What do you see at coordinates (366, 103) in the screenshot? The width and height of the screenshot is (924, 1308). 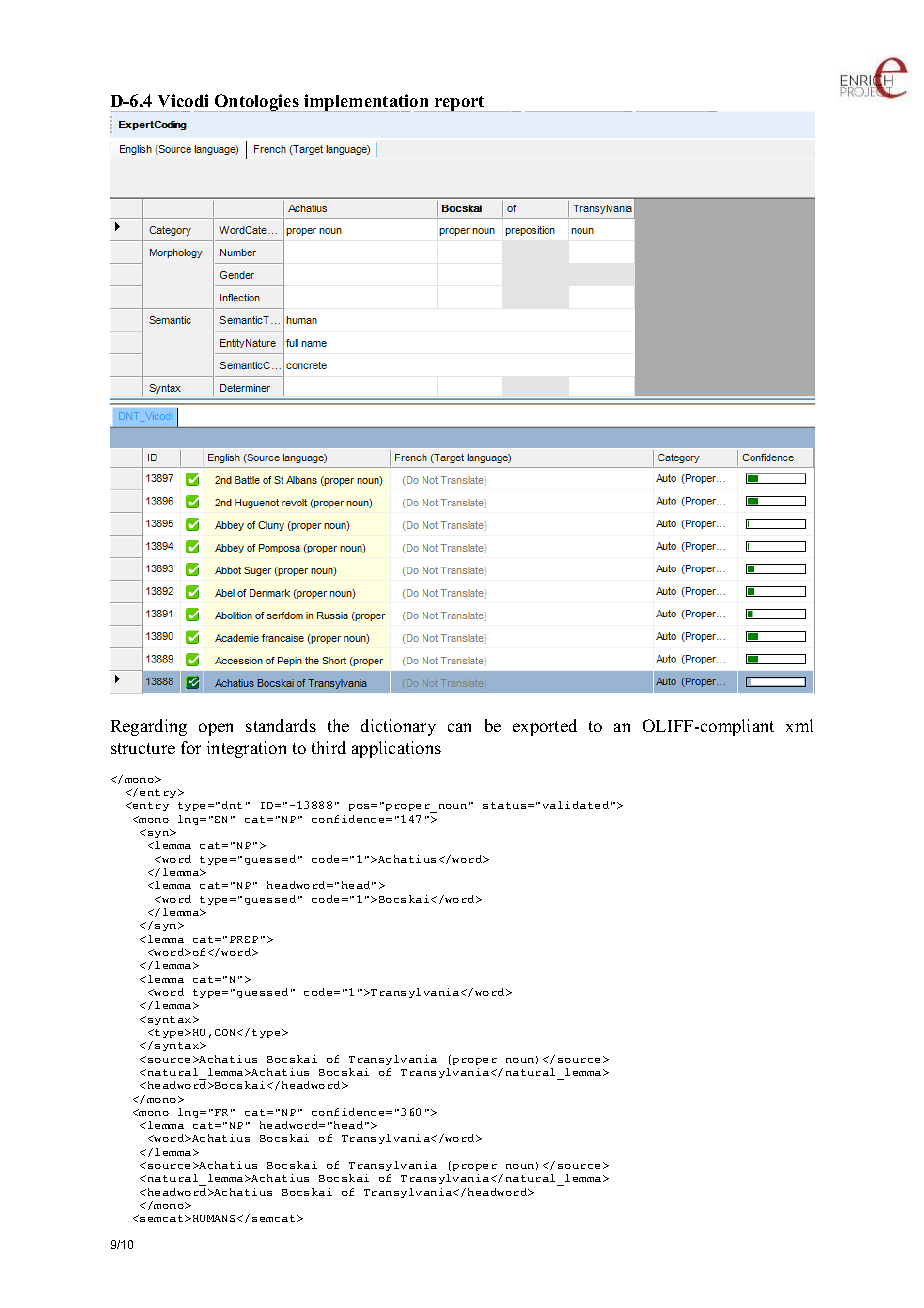 I see `implementation` at bounding box center [366, 103].
